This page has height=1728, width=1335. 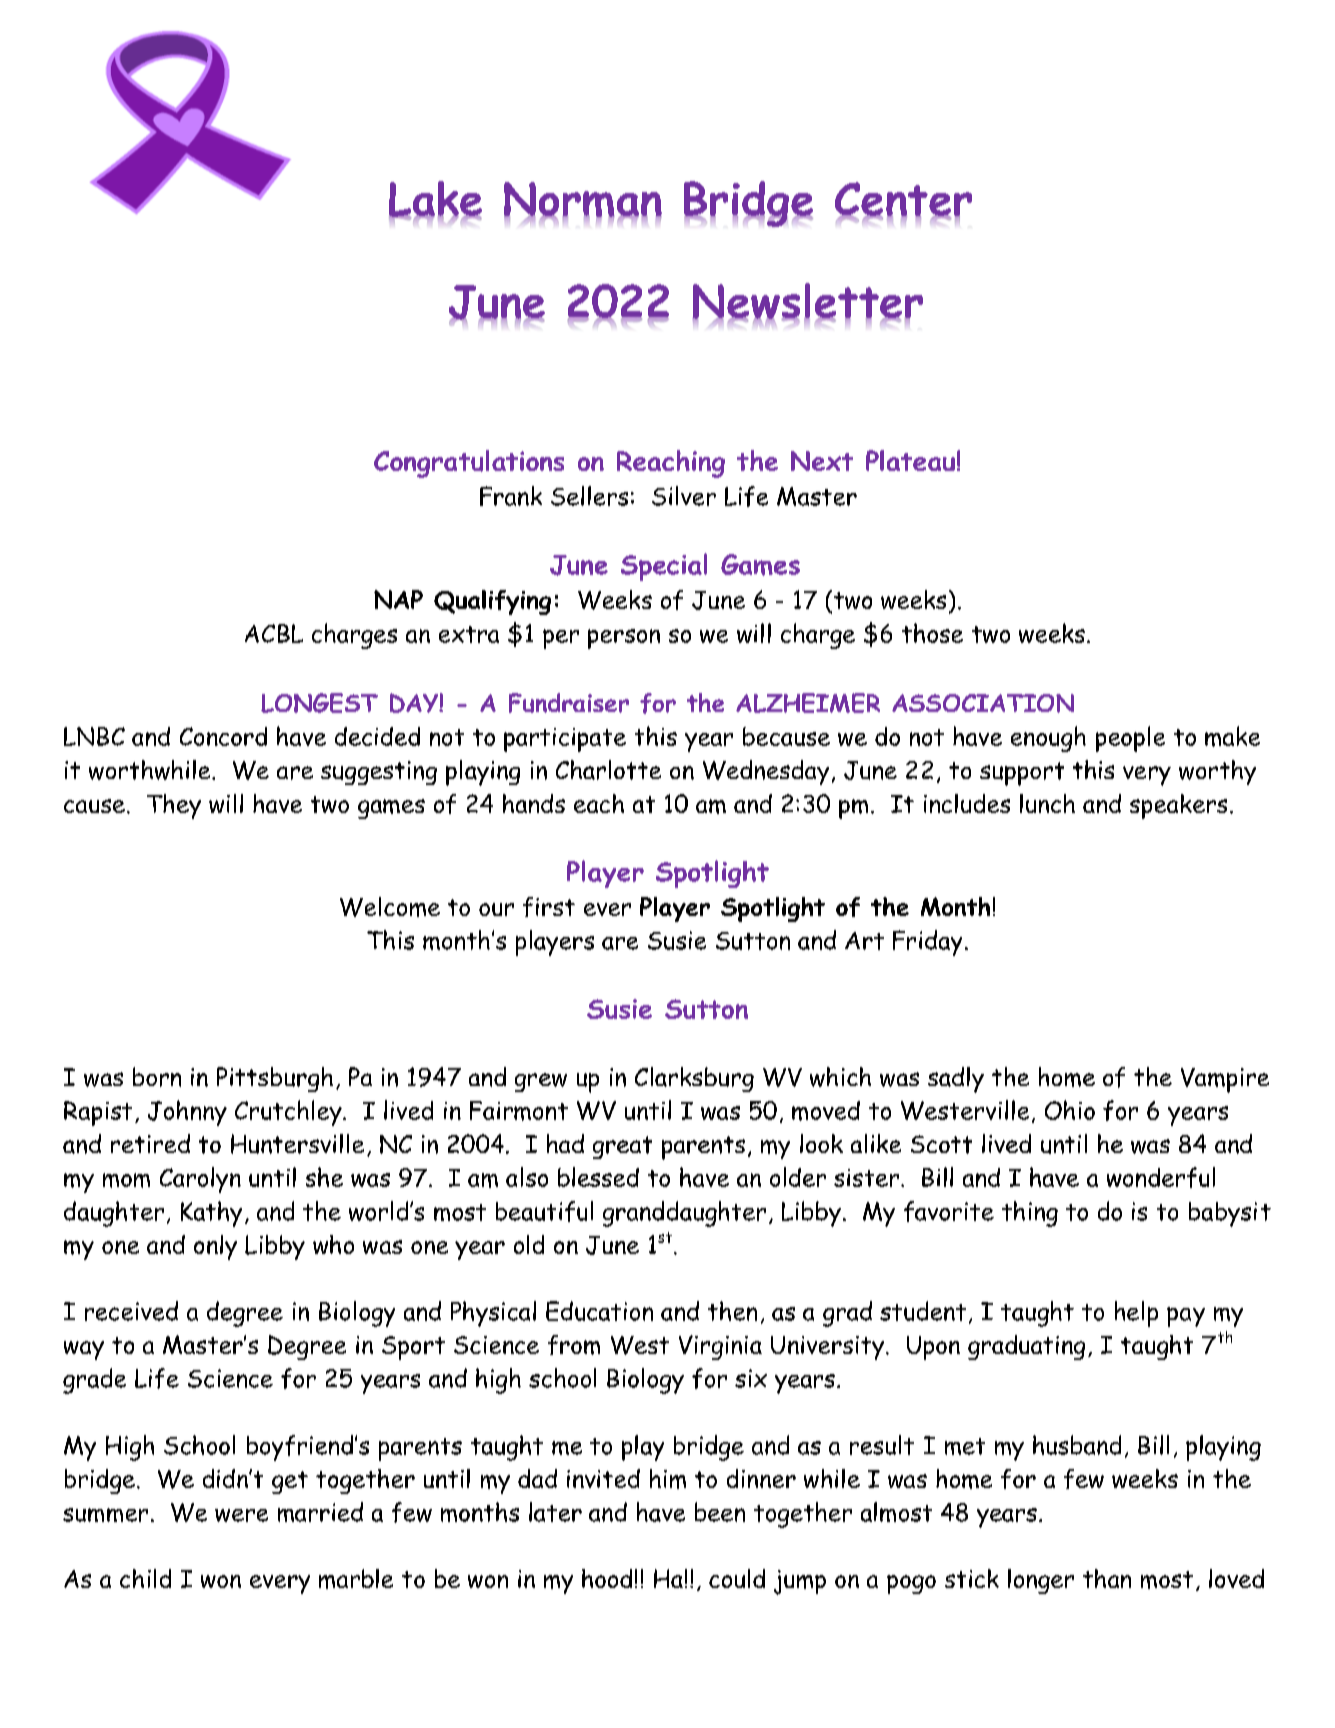 What do you see at coordinates (174, 806) in the page?
I see `They` at bounding box center [174, 806].
